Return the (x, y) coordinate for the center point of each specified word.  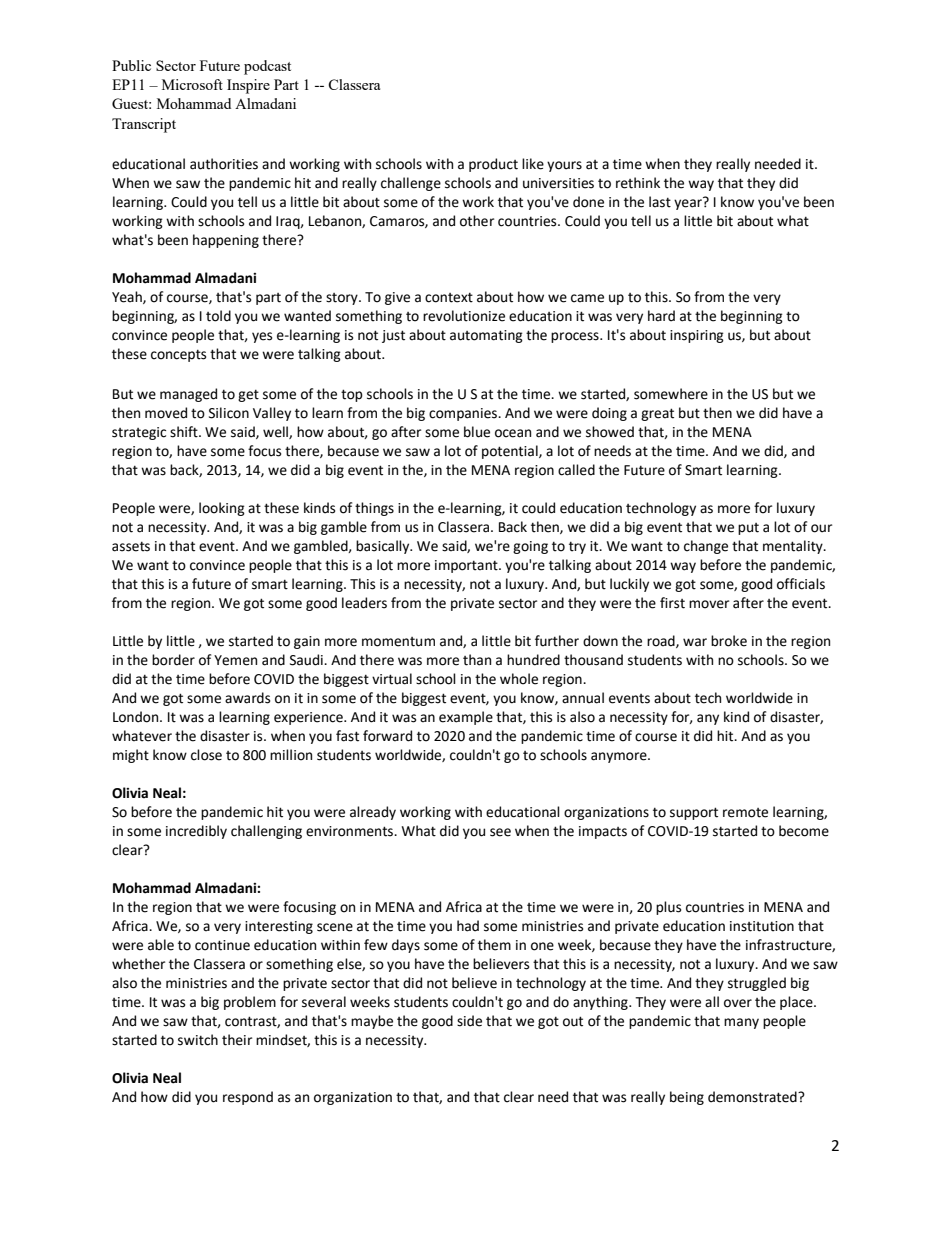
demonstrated (753, 1097)
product (493, 165)
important (467, 566)
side (469, 1021)
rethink (638, 183)
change (706, 547)
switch (198, 1040)
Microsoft (192, 84)
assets (131, 547)
